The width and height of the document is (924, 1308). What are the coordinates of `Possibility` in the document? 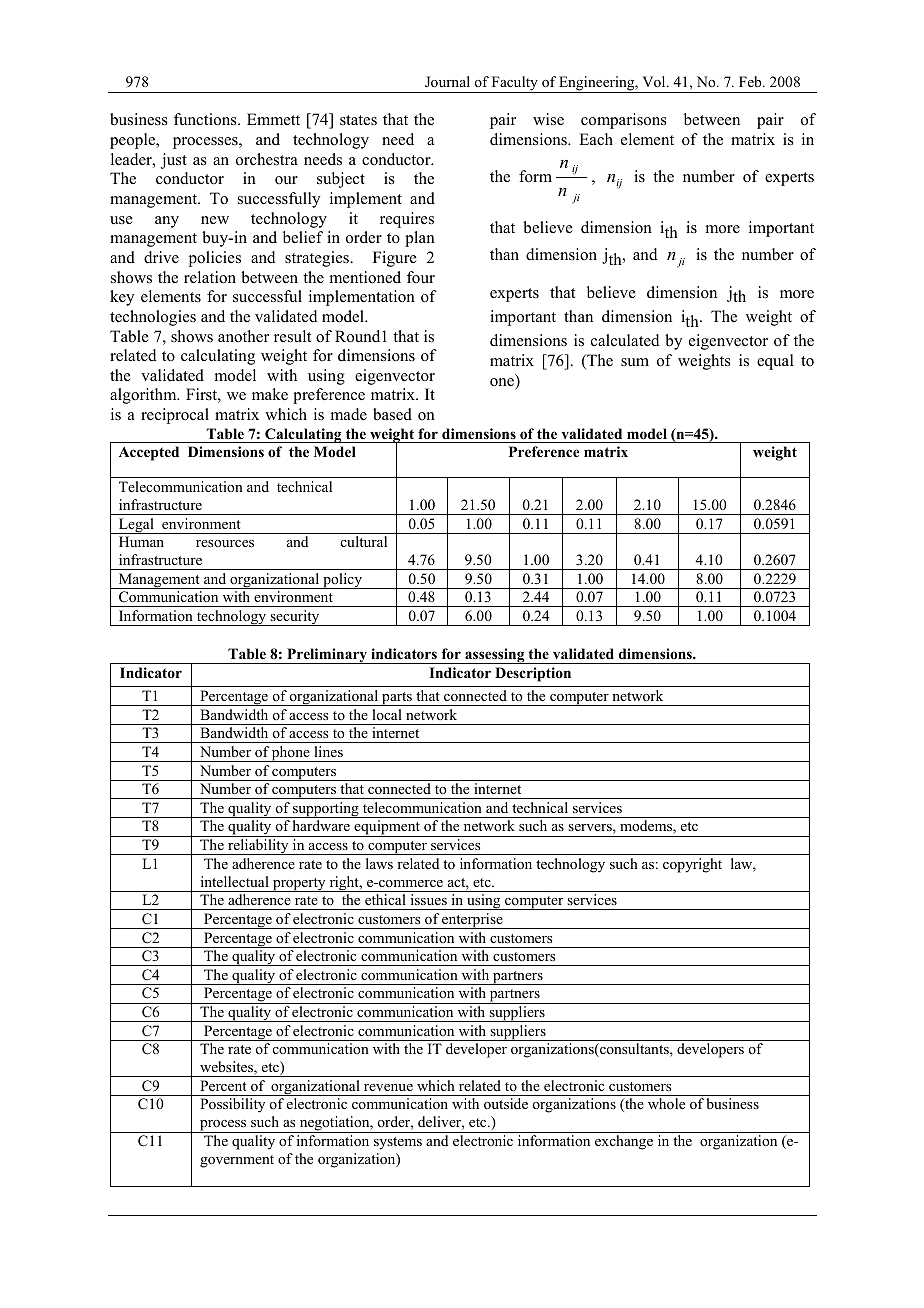 It's located at (232, 1105).
